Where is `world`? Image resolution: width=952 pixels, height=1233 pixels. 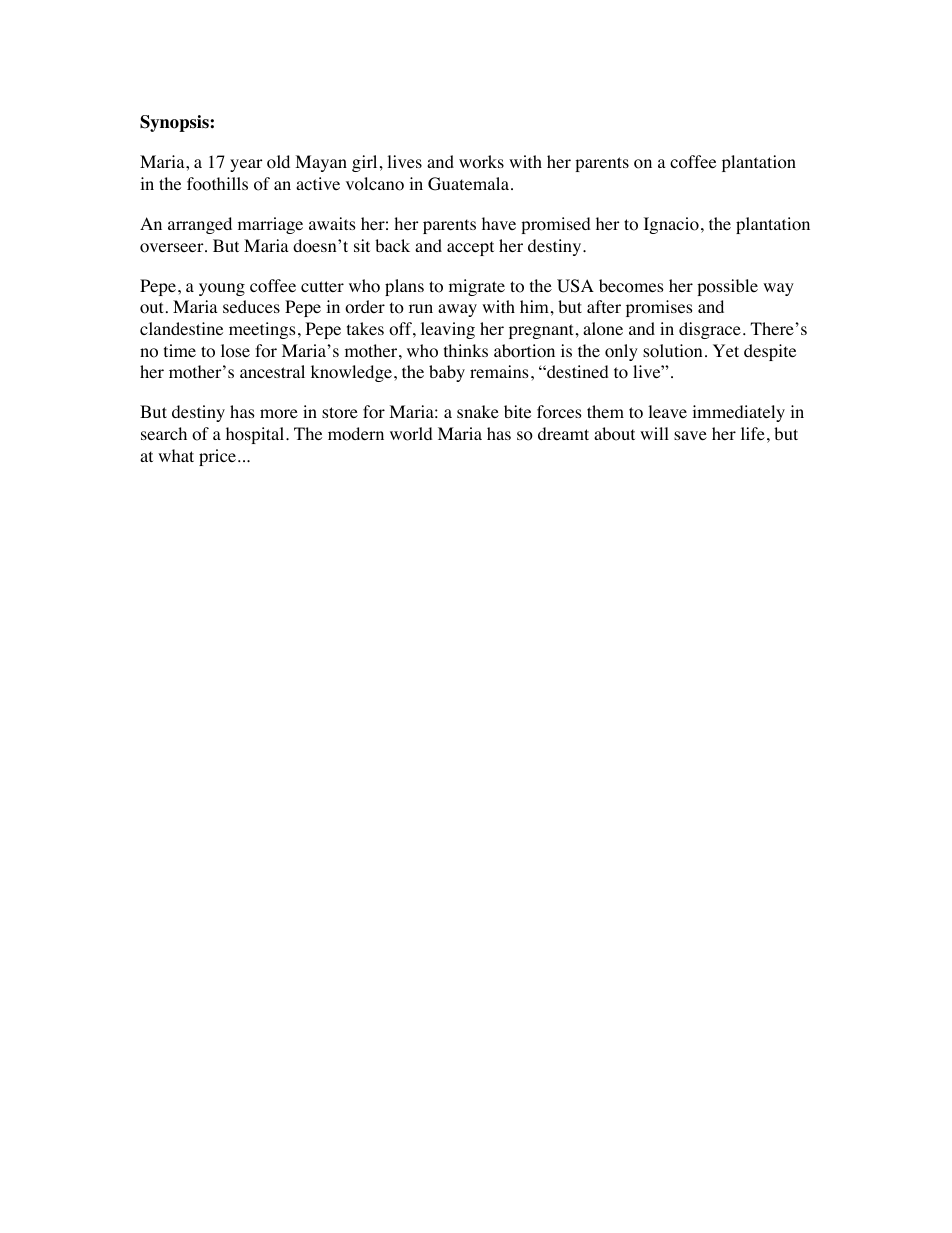 world is located at coordinates (411, 434).
